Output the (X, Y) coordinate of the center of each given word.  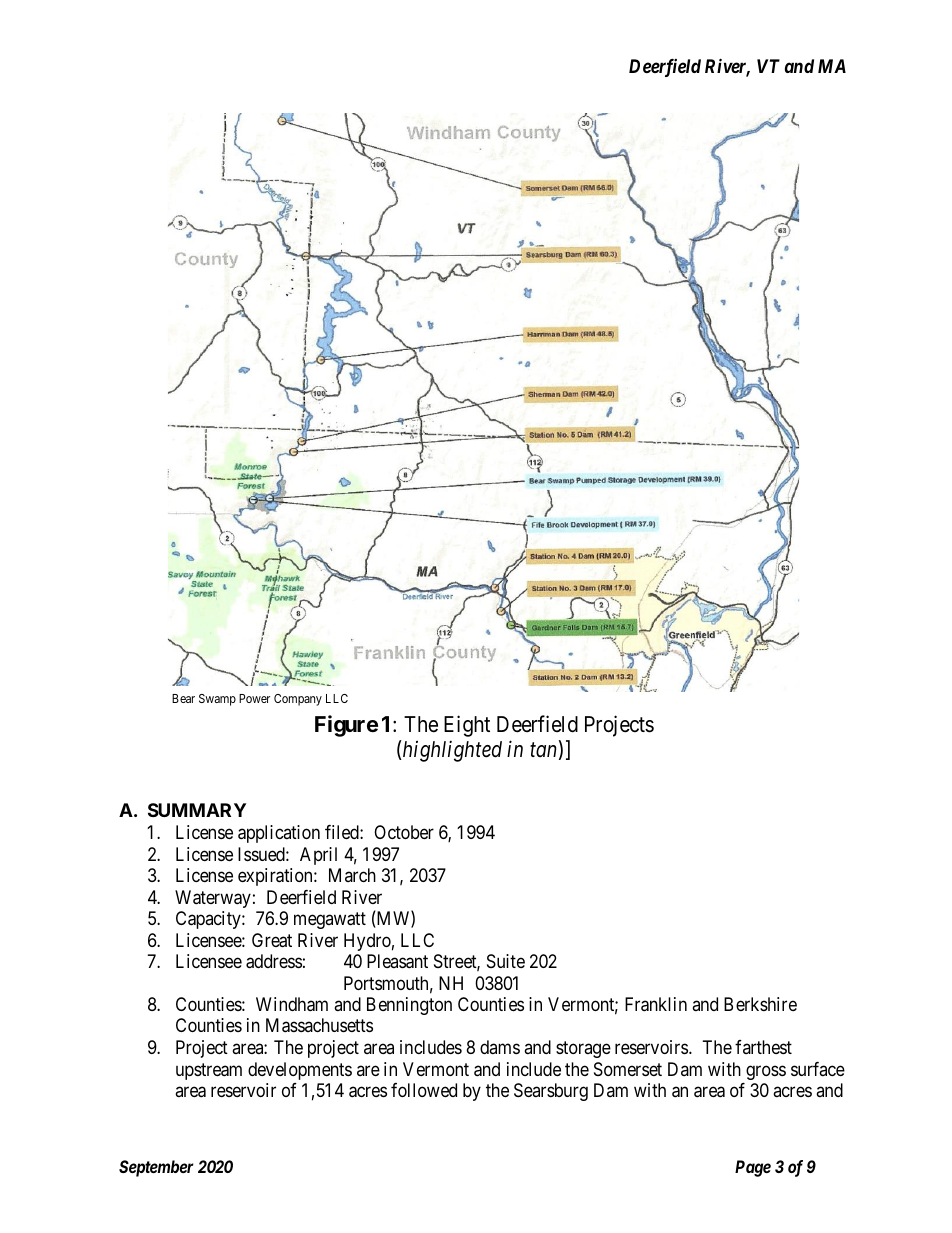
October (404, 832)
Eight (467, 726)
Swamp (217, 700)
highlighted (451, 751)
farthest (763, 1047)
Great (272, 940)
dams (500, 1047)
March (352, 875)
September (156, 1168)
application (279, 834)
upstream (209, 1071)
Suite (506, 961)
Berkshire (760, 1004)
